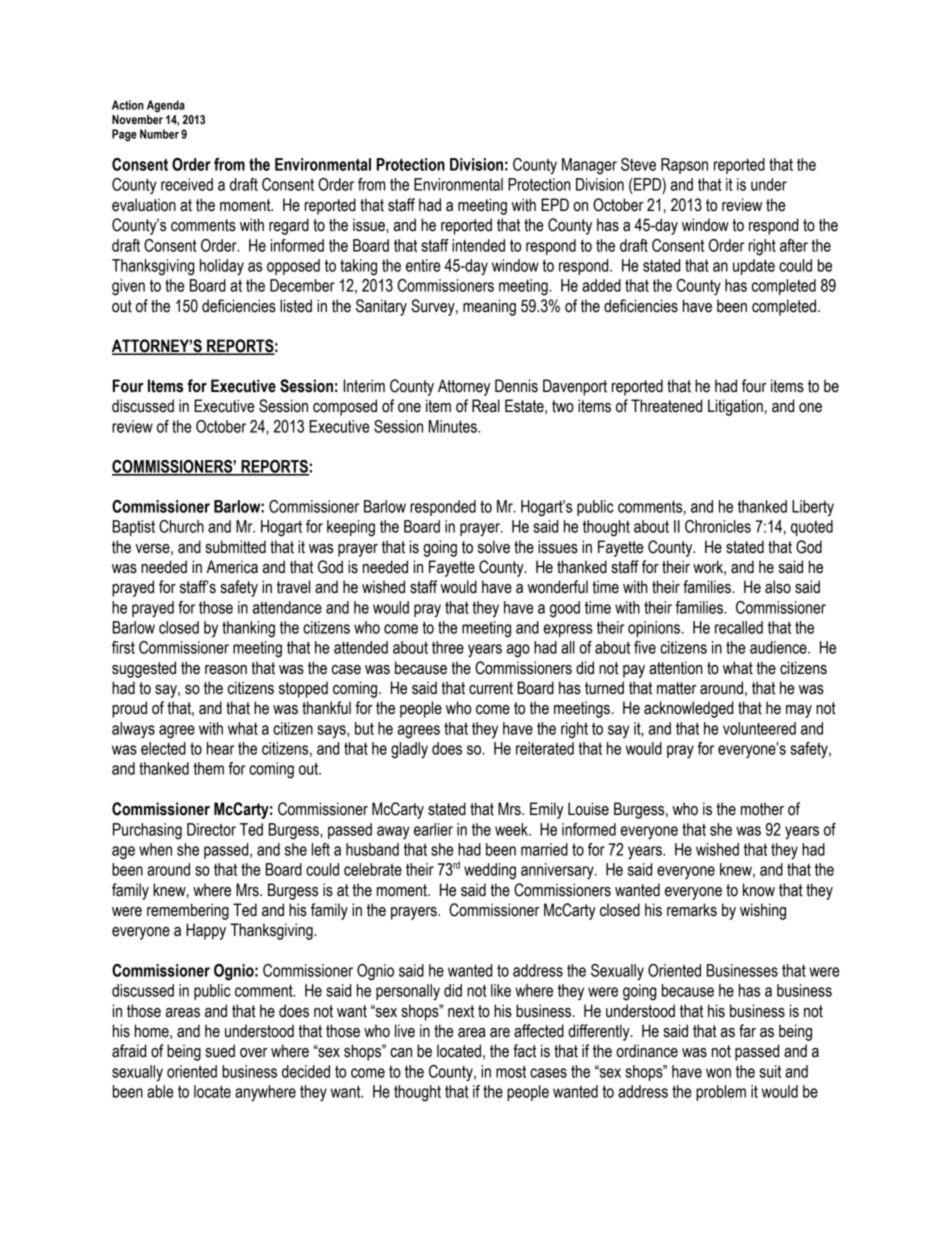 Image resolution: width=952 pixels, height=1233 pixels. What do you see at coordinates (511, 1071) in the page?
I see `most` at bounding box center [511, 1071].
